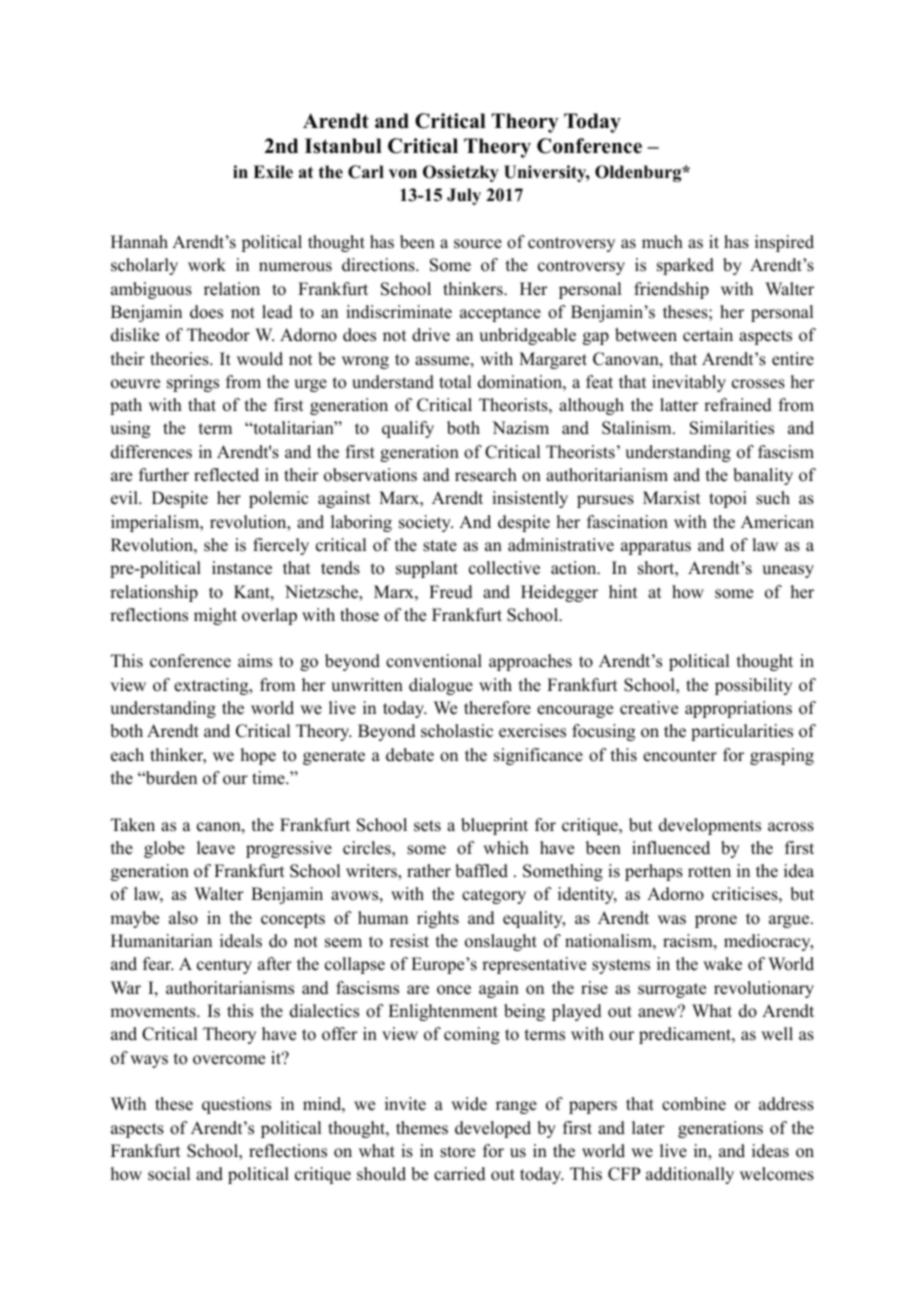 This document has width=924, height=1308. What do you see at coordinates (169, 1174) in the document?
I see `social` at bounding box center [169, 1174].
